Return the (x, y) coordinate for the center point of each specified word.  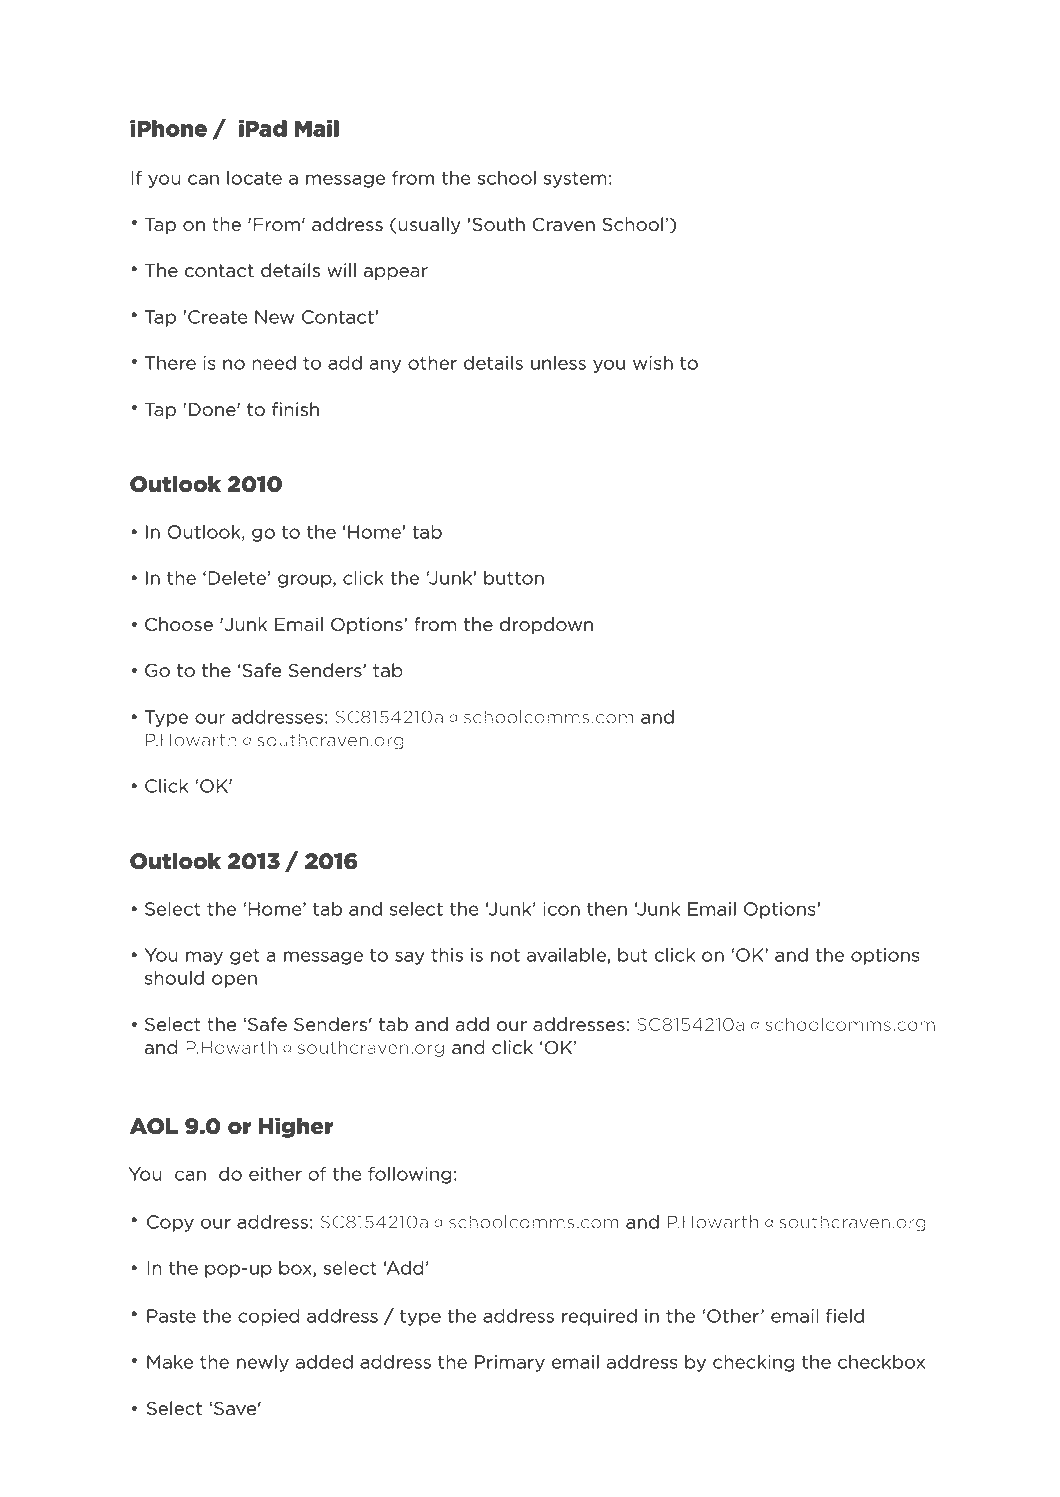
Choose (179, 624)
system (575, 180)
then (607, 909)
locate (254, 178)
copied (269, 1317)
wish (653, 363)
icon (561, 909)
